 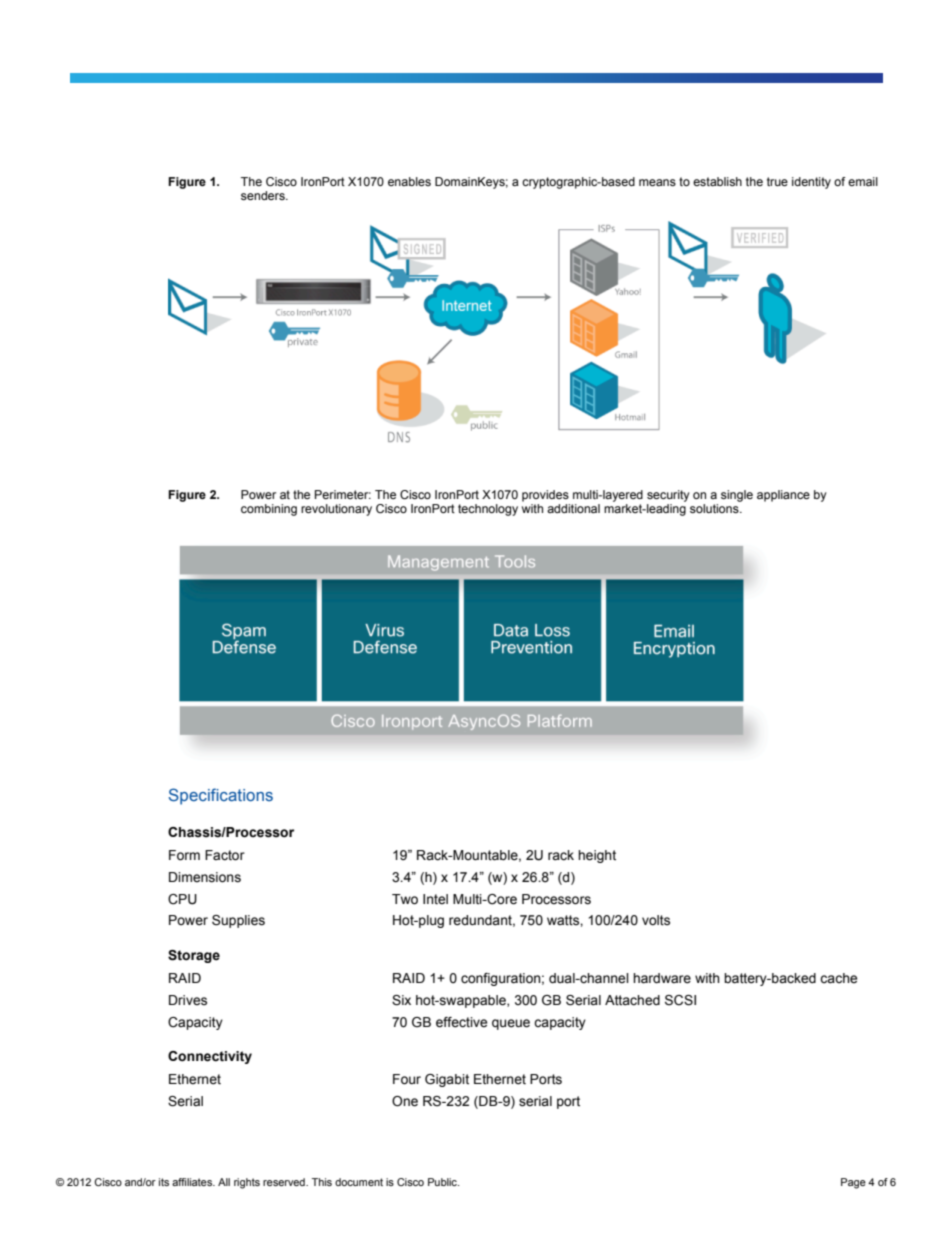 What do you see at coordinates (777, 181) in the page?
I see `true` at bounding box center [777, 181].
